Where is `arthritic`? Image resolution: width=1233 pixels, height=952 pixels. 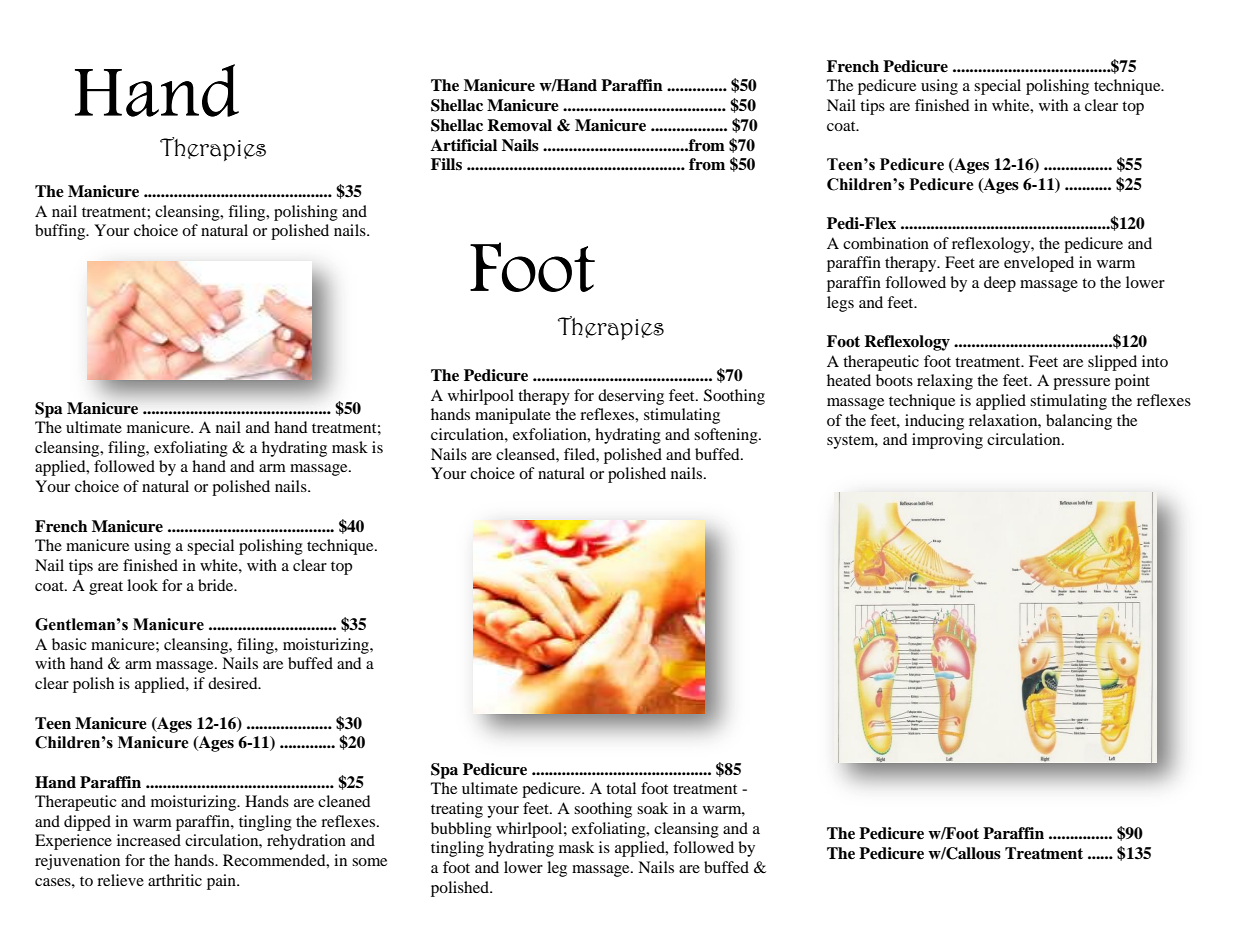 arthritic is located at coordinates (175, 880).
